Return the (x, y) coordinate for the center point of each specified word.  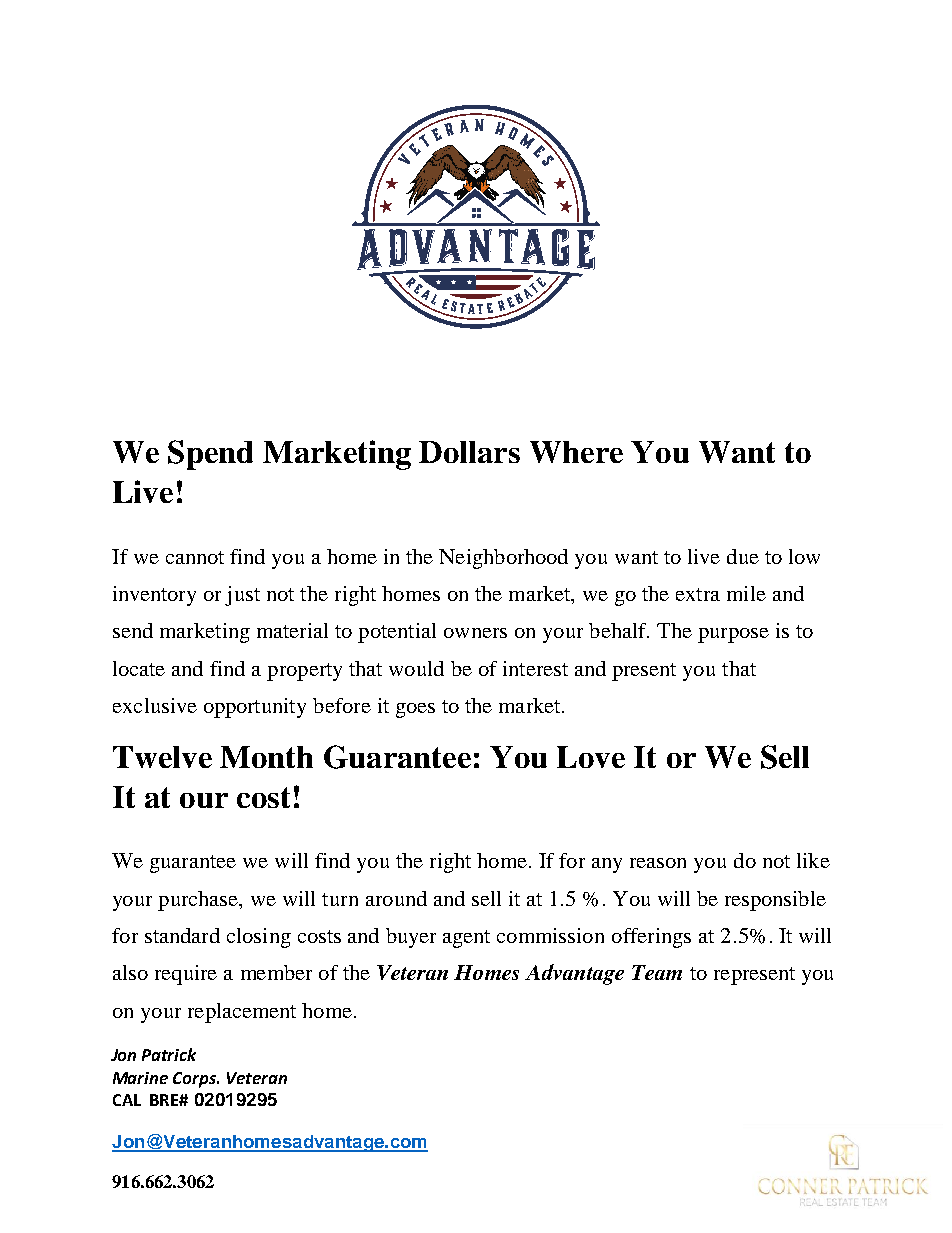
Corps (195, 1080)
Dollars (469, 452)
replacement (242, 1013)
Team (657, 972)
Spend (210, 455)
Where (576, 452)
